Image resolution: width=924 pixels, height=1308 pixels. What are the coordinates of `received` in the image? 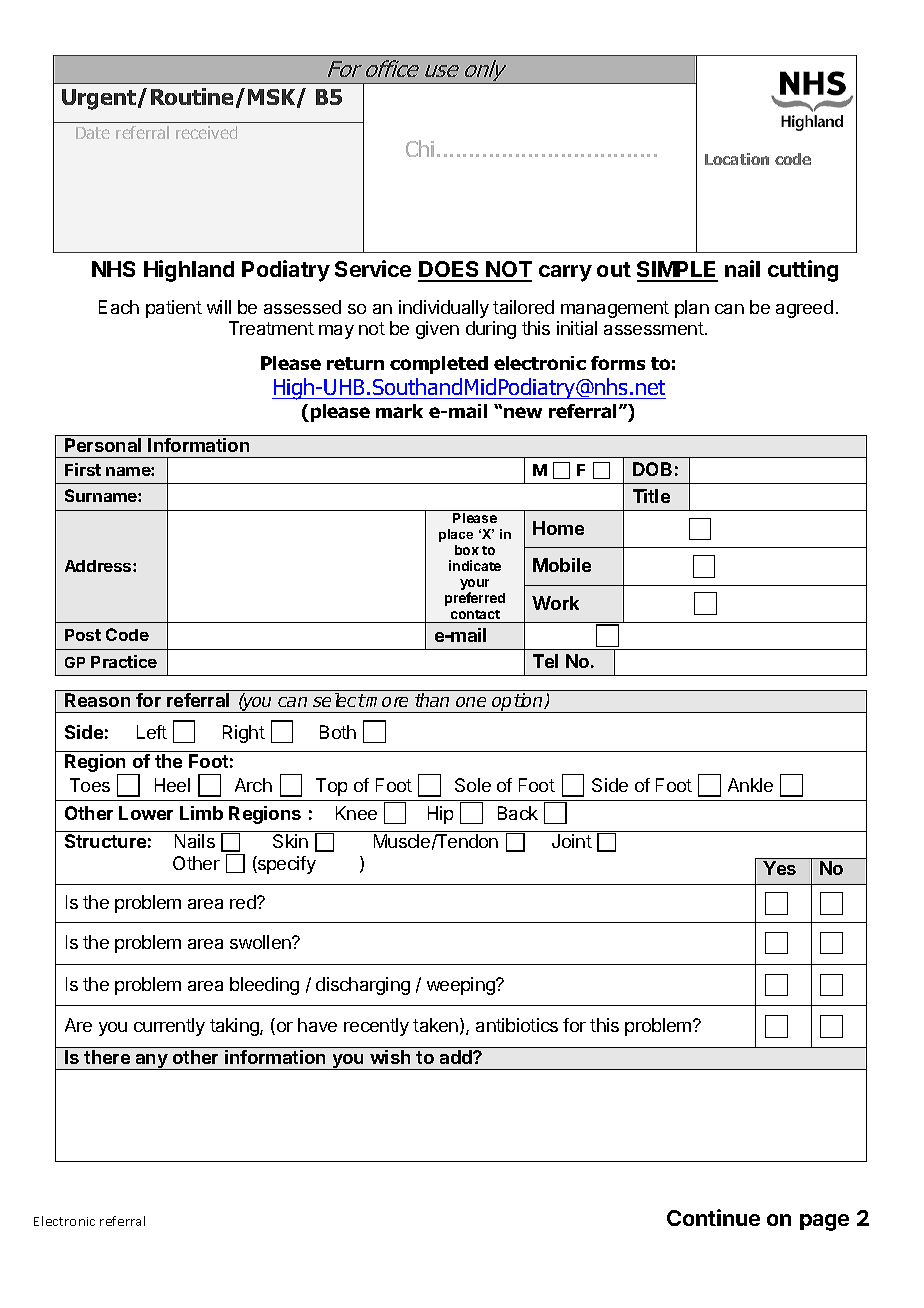 It's located at (206, 132).
